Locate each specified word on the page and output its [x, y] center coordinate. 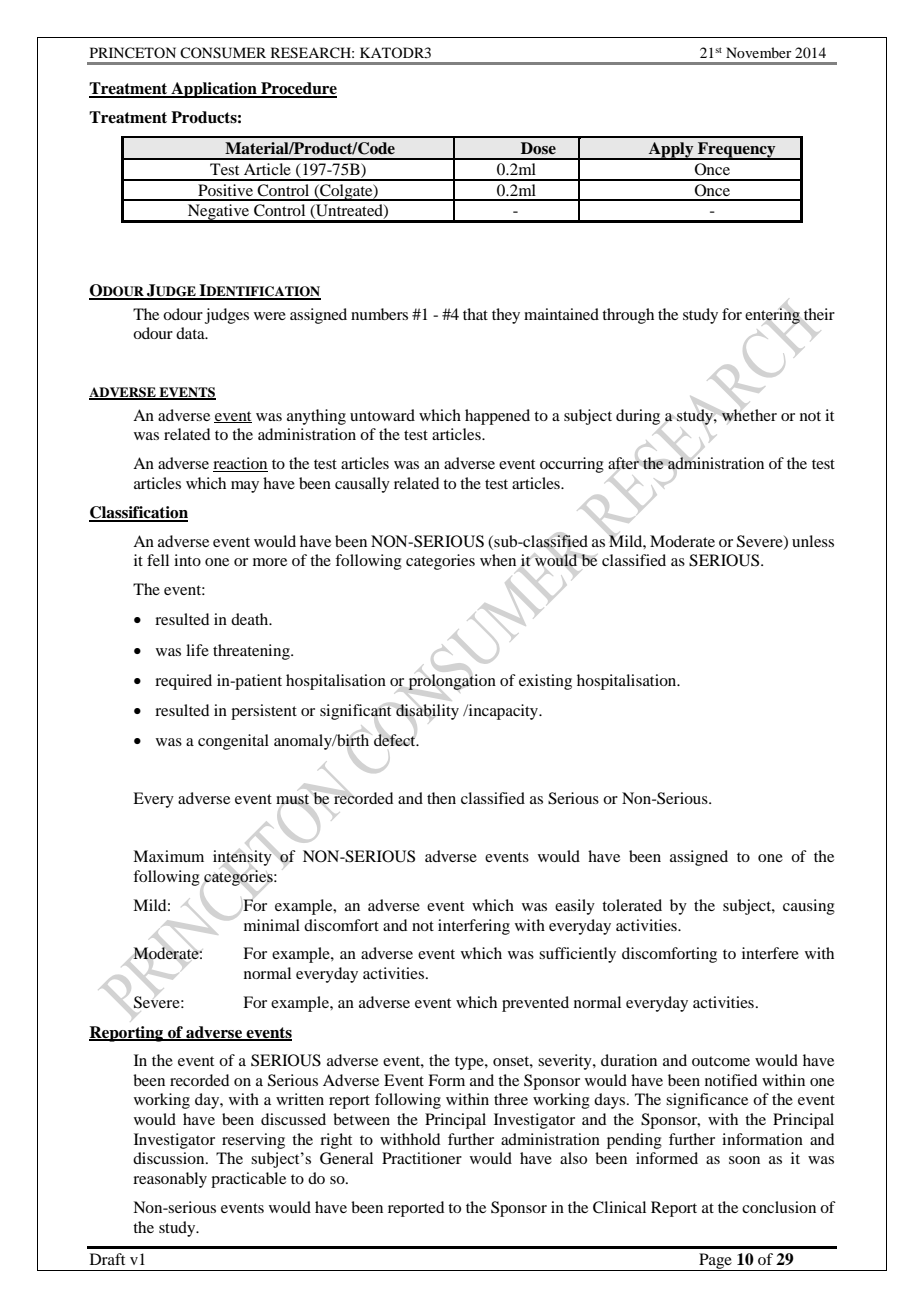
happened [497, 417]
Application [214, 90]
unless [813, 541]
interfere [770, 953]
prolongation [452, 682]
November [759, 52]
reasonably [170, 1180]
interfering [474, 927]
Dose [538, 148]
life [197, 650]
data [191, 333]
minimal [272, 925]
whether [749, 415]
